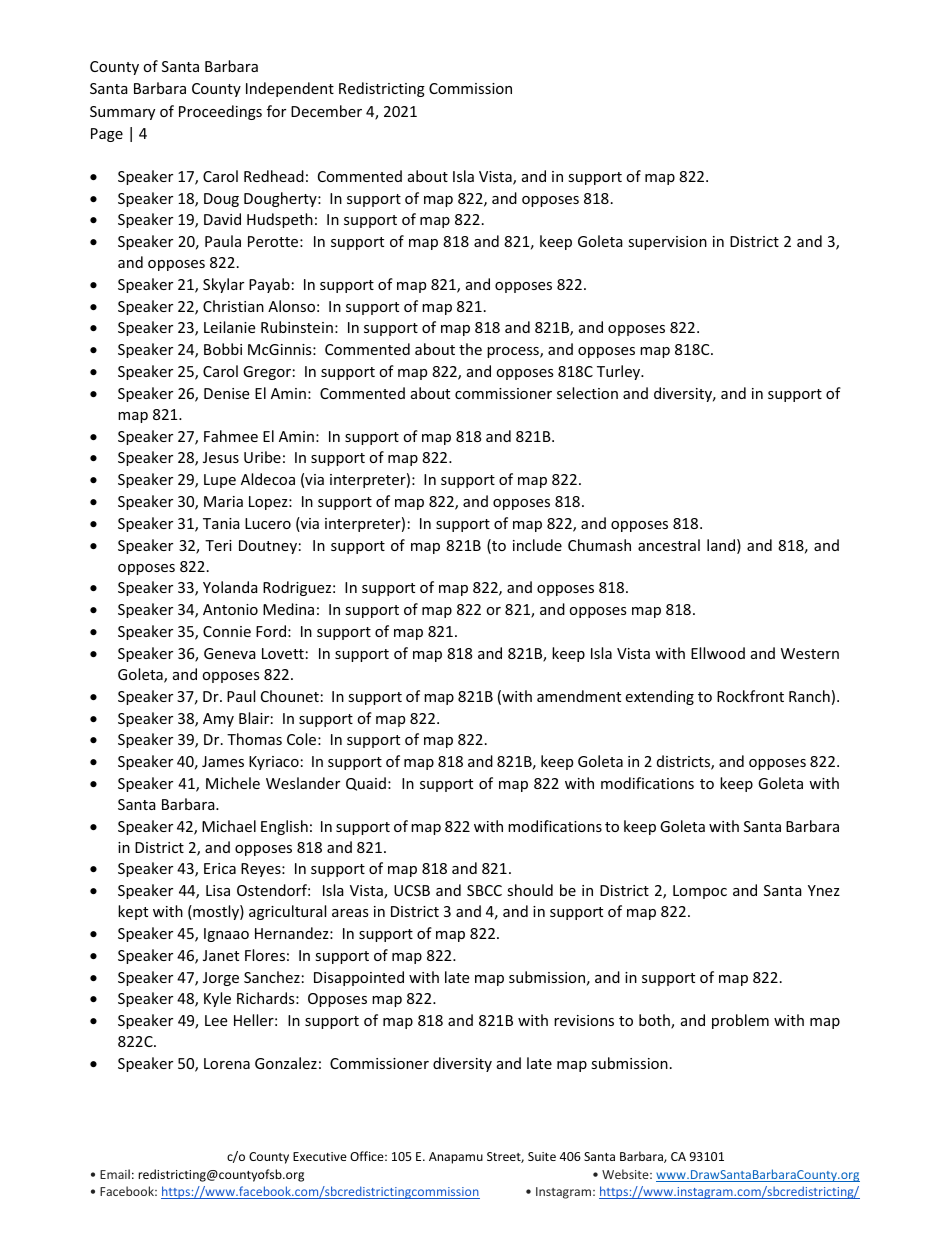 The width and height of the screenshot is (952, 1233). What do you see at coordinates (718, 653) in the screenshot?
I see `Ellwood` at bounding box center [718, 653].
